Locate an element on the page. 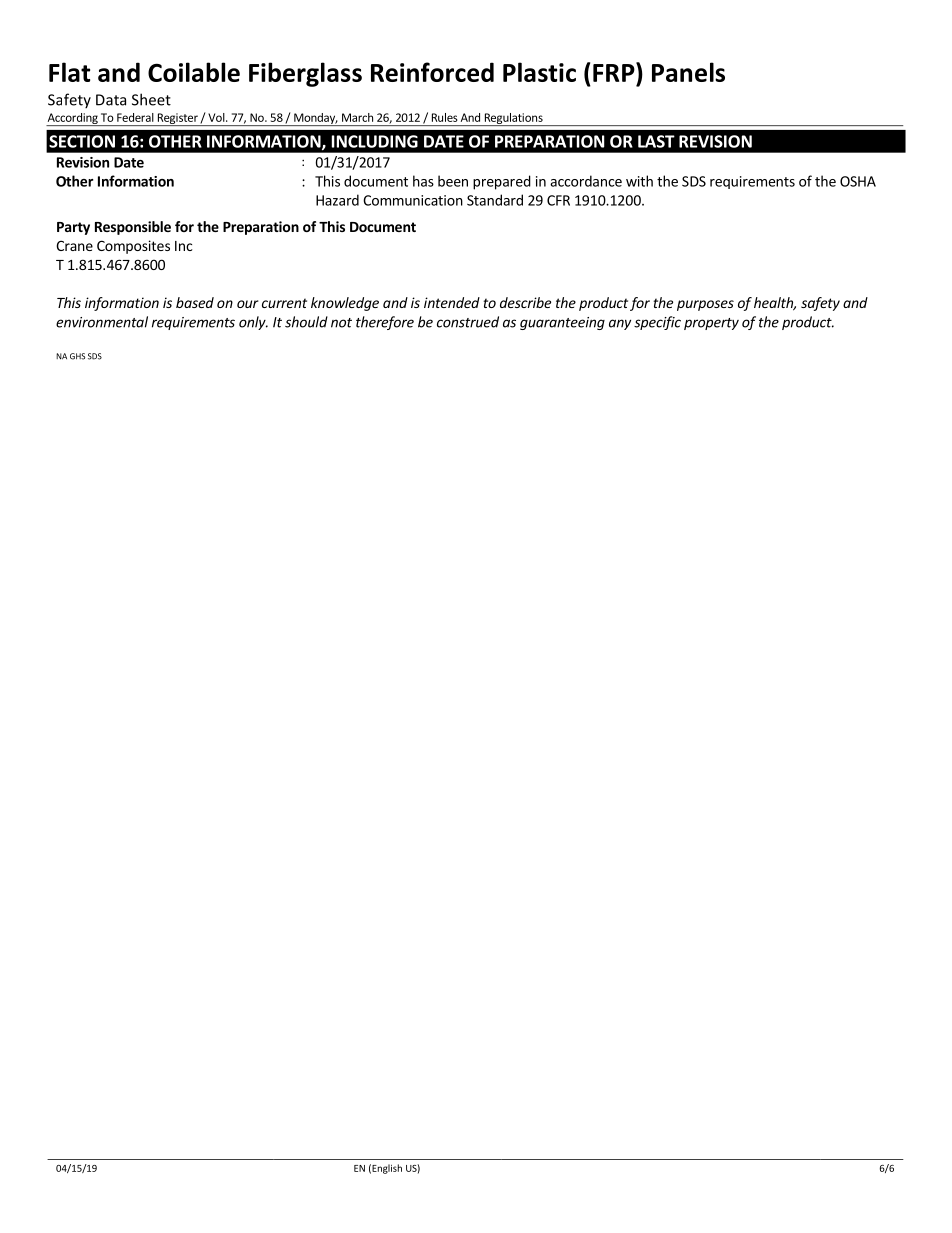  GHS is located at coordinates (77, 356).
